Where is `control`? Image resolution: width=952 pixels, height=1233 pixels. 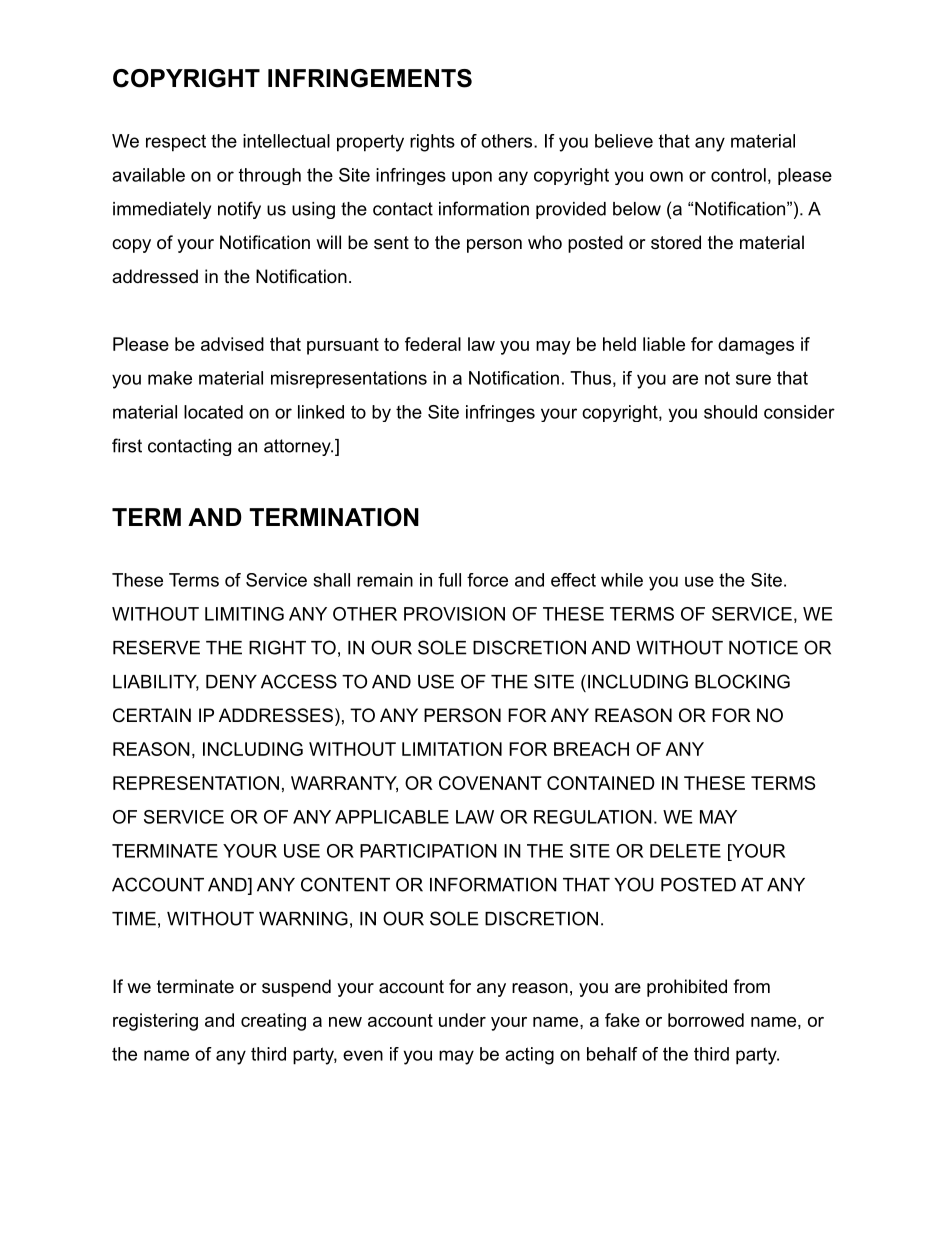 control is located at coordinates (738, 175).
